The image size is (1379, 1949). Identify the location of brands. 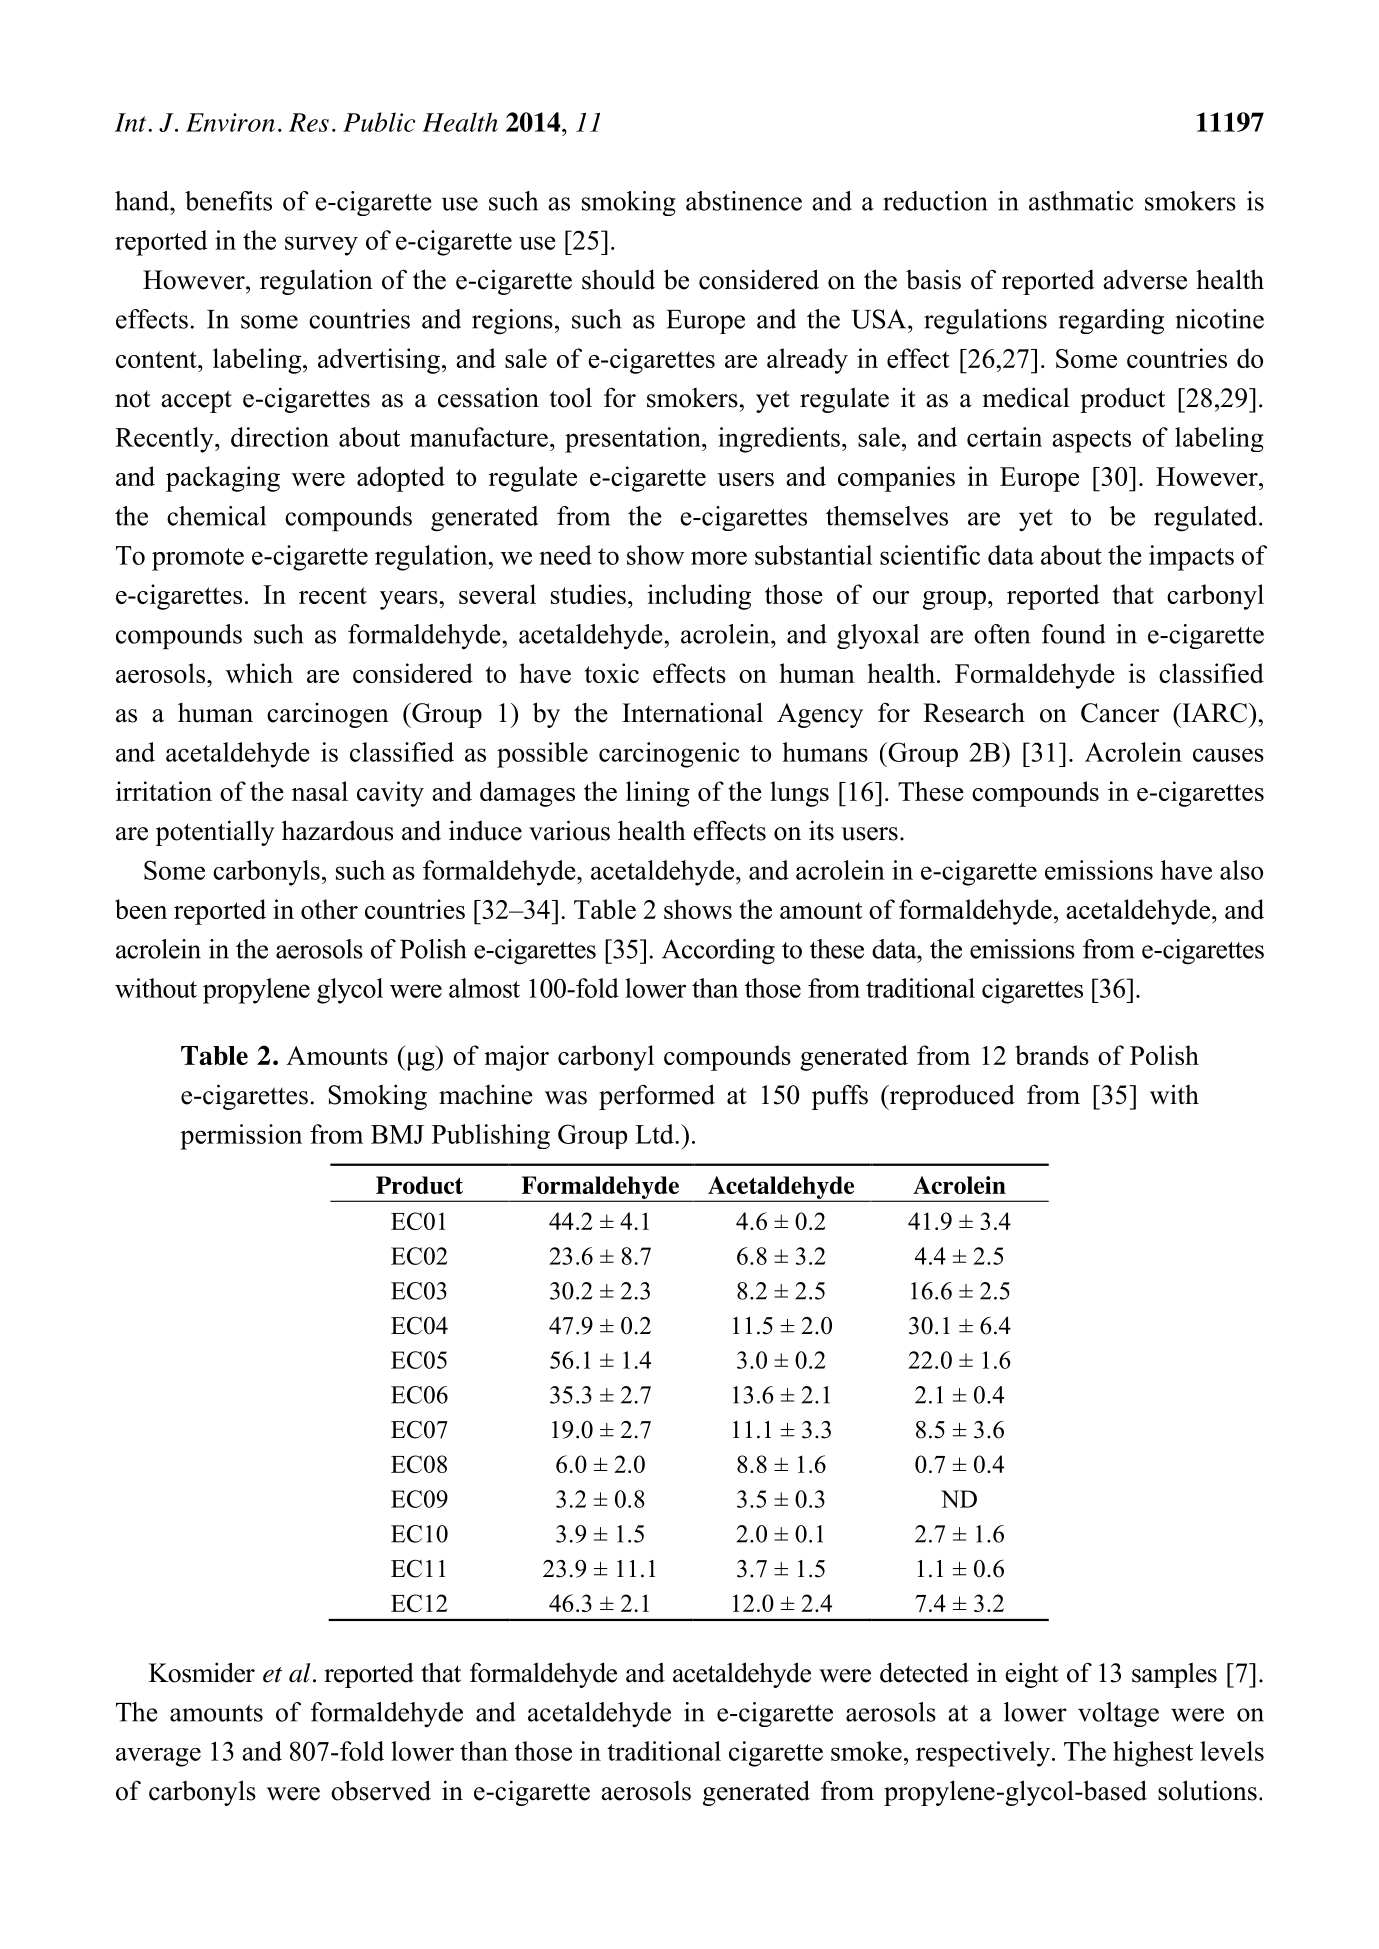
(1052, 1055).
